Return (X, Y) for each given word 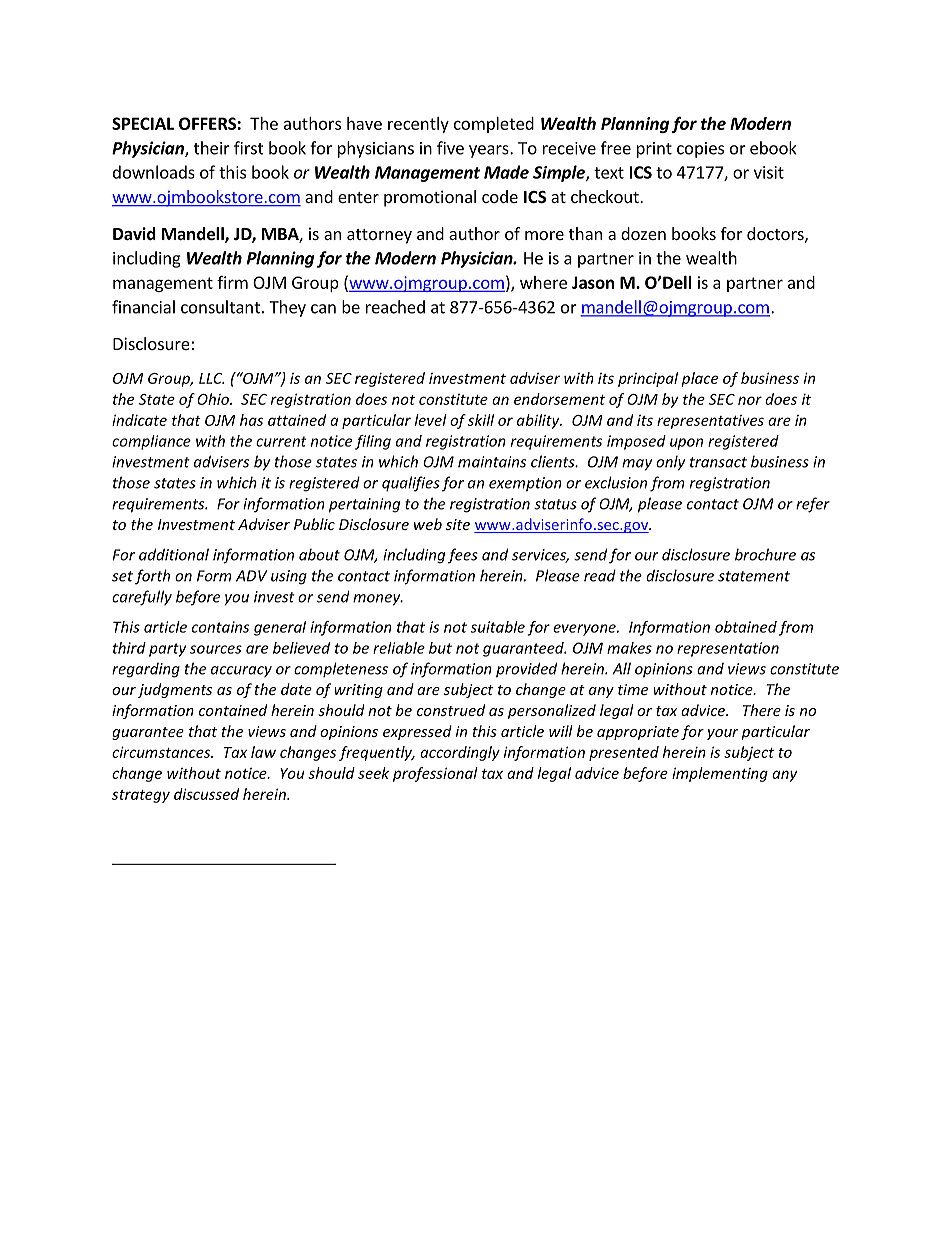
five (450, 148)
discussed (206, 794)
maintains (492, 462)
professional (435, 774)
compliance (151, 442)
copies (700, 150)
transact (718, 462)
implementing (720, 774)
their (212, 148)
